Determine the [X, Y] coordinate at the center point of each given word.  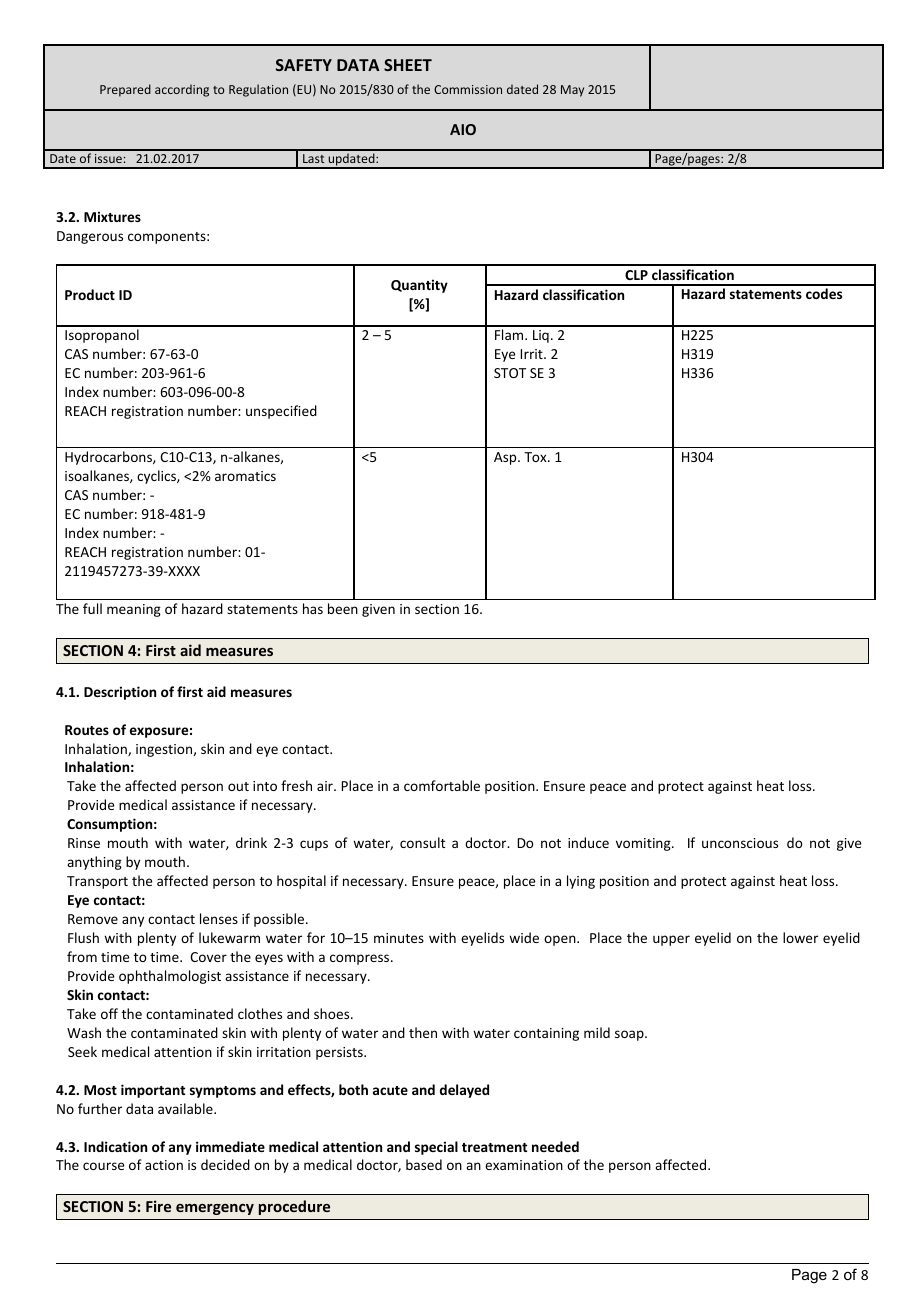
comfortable [442, 785]
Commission [468, 89]
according [182, 90]
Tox [536, 457]
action [164, 1165]
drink [251, 842]
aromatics [245, 476]
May [572, 91]
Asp [506, 458]
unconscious [740, 843]
